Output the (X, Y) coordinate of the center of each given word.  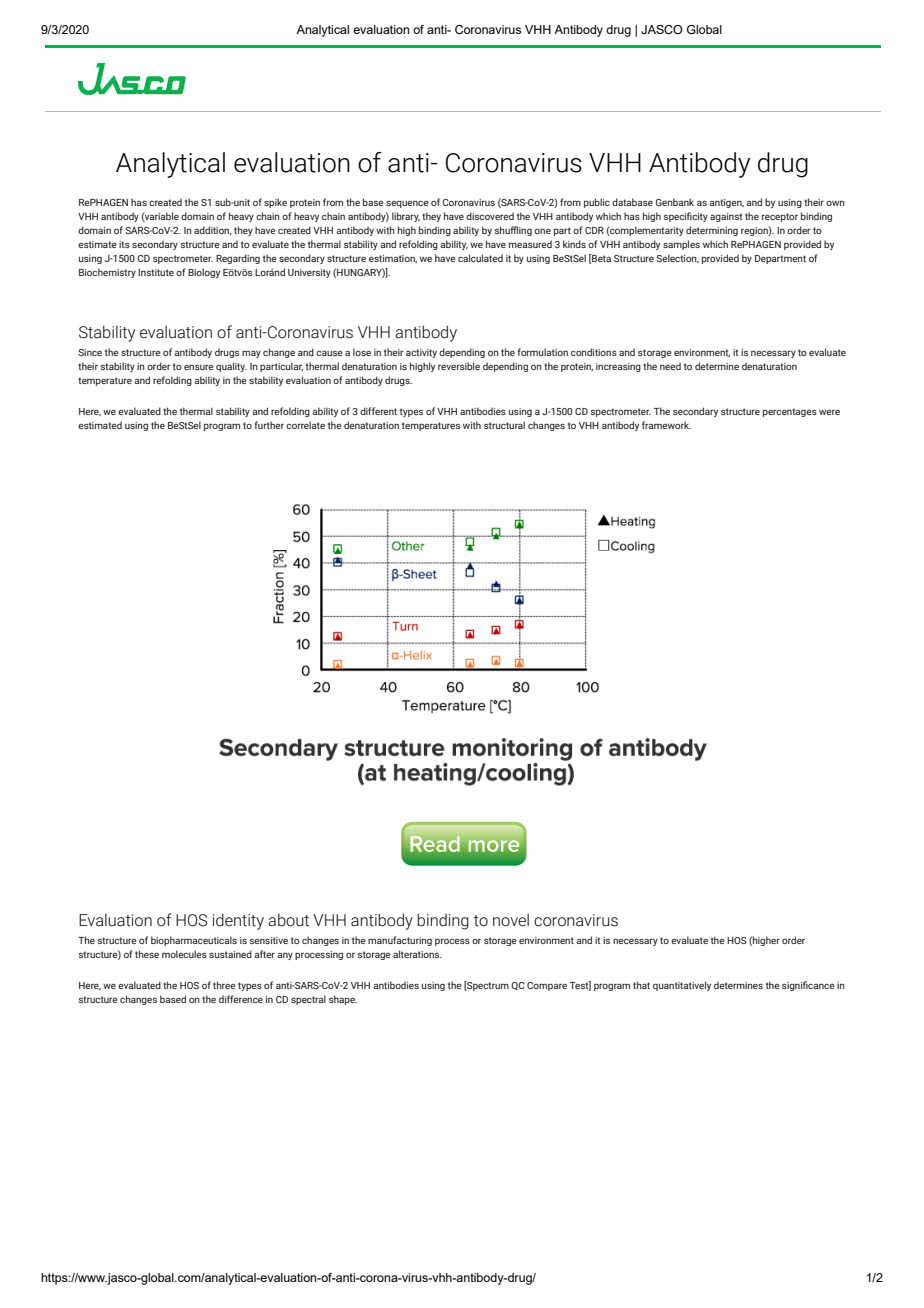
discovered (490, 216)
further (269, 425)
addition (213, 230)
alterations (417, 954)
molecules (184, 954)
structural (504, 425)
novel (511, 920)
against (726, 217)
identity (238, 921)
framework (666, 425)
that (641, 985)
